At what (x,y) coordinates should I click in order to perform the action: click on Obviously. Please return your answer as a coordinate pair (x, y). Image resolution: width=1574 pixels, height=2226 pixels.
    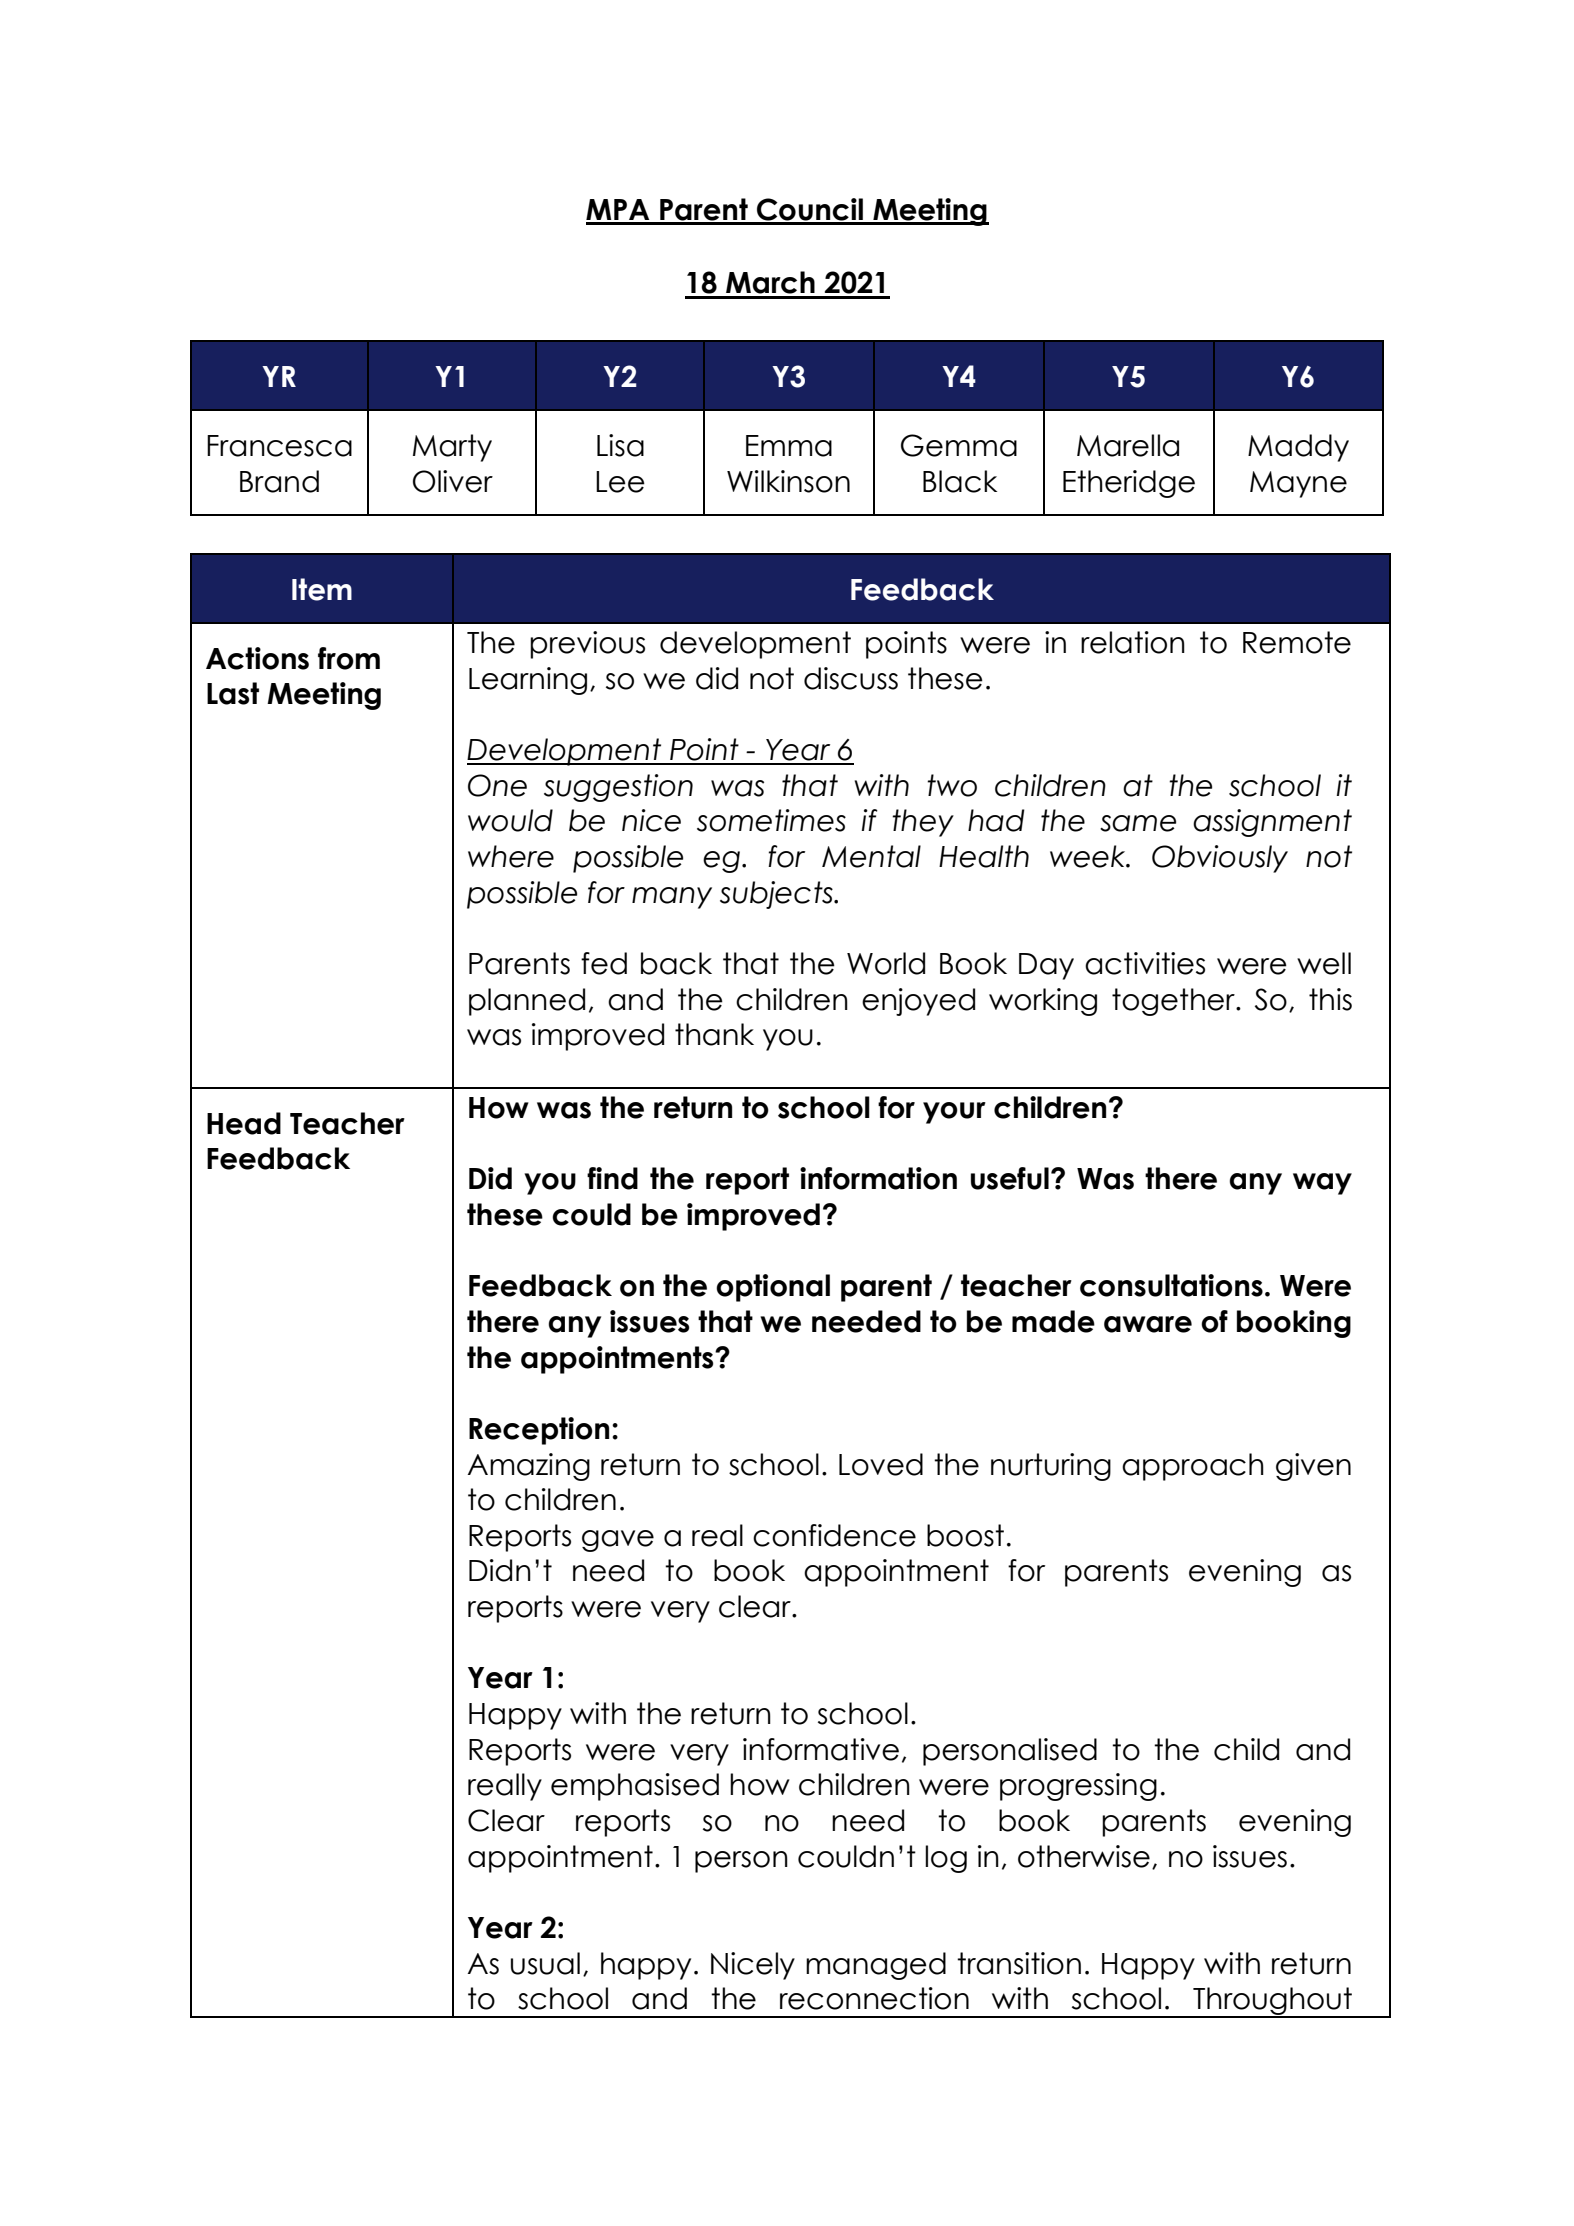
    Looking at the image, I should click on (1220, 859).
